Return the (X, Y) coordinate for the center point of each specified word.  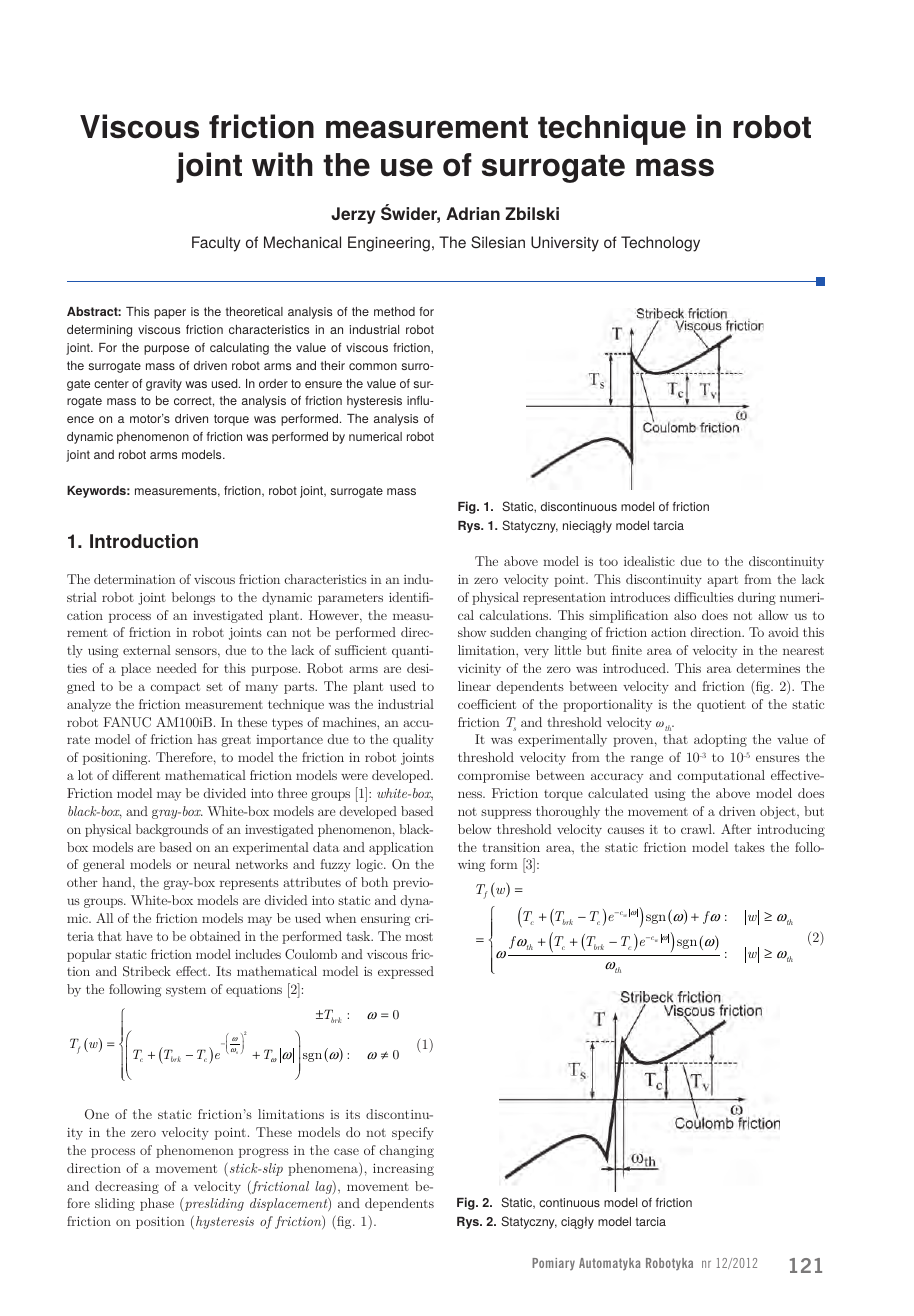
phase (157, 1204)
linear (474, 686)
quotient (721, 706)
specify (413, 1133)
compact (175, 688)
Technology (660, 244)
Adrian (473, 213)
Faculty (216, 244)
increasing (403, 1170)
